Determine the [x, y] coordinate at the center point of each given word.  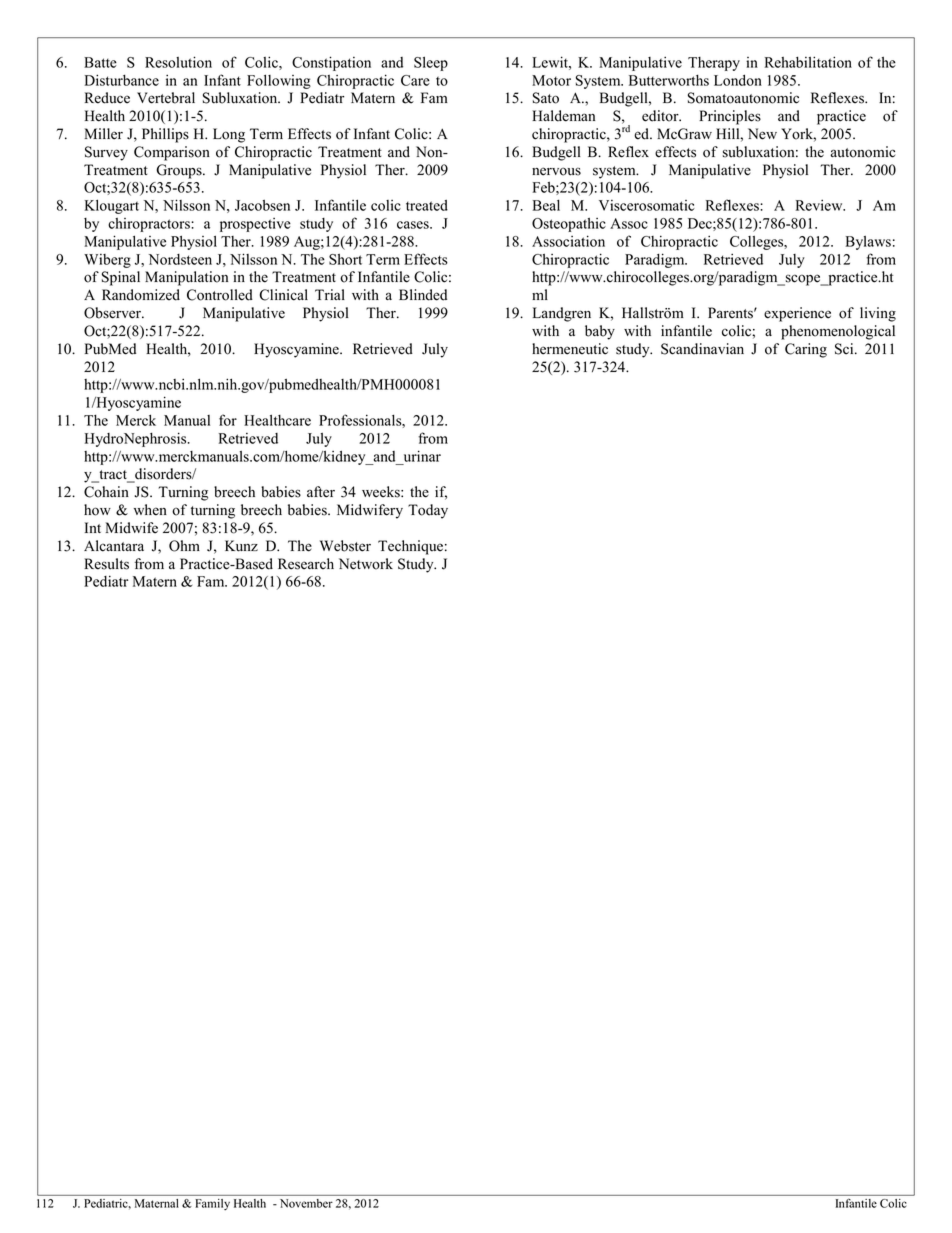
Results [106, 564]
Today [428, 511]
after [321, 492]
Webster [345, 546]
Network [366, 564]
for [228, 420]
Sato [546, 98]
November [306, 1203]
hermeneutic [570, 349]
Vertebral [166, 98]
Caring [806, 350]
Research [306, 564]
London [738, 80]
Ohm [184, 546]
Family [212, 1204]
